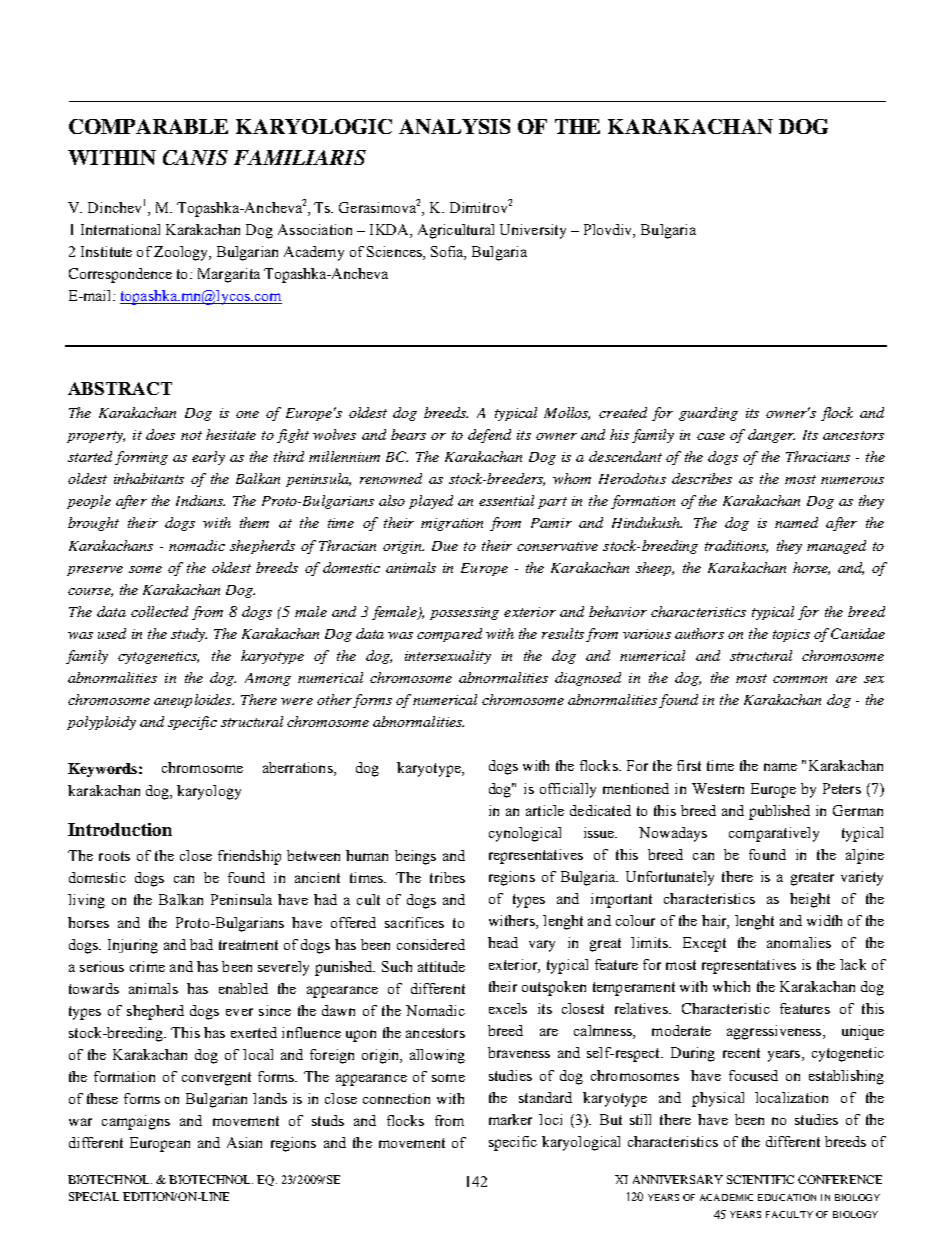 The image size is (952, 1247). I want to click on compared, so click(449, 635).
